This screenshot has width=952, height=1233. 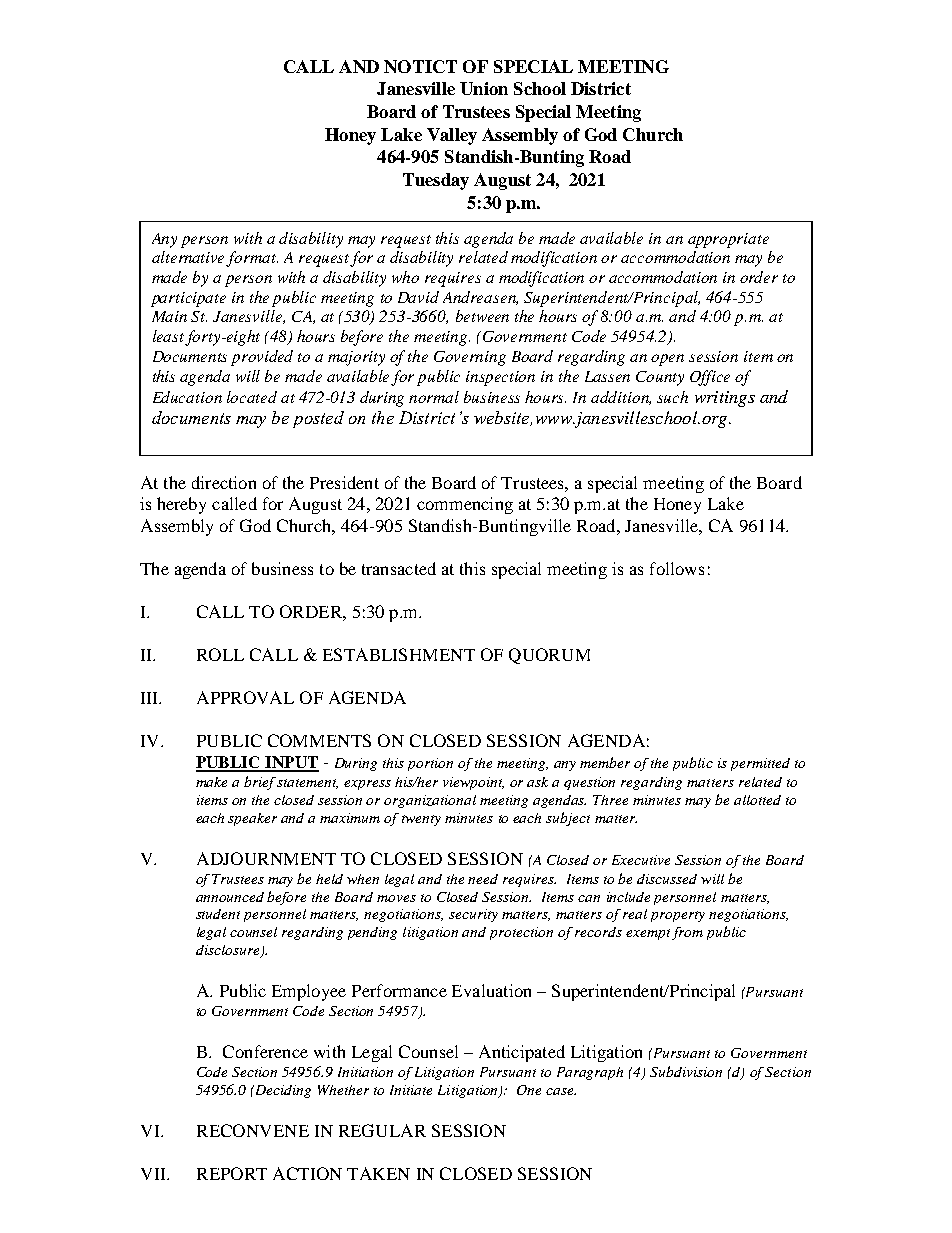 What do you see at coordinates (181, 505) in the screenshot?
I see `hereby` at bounding box center [181, 505].
